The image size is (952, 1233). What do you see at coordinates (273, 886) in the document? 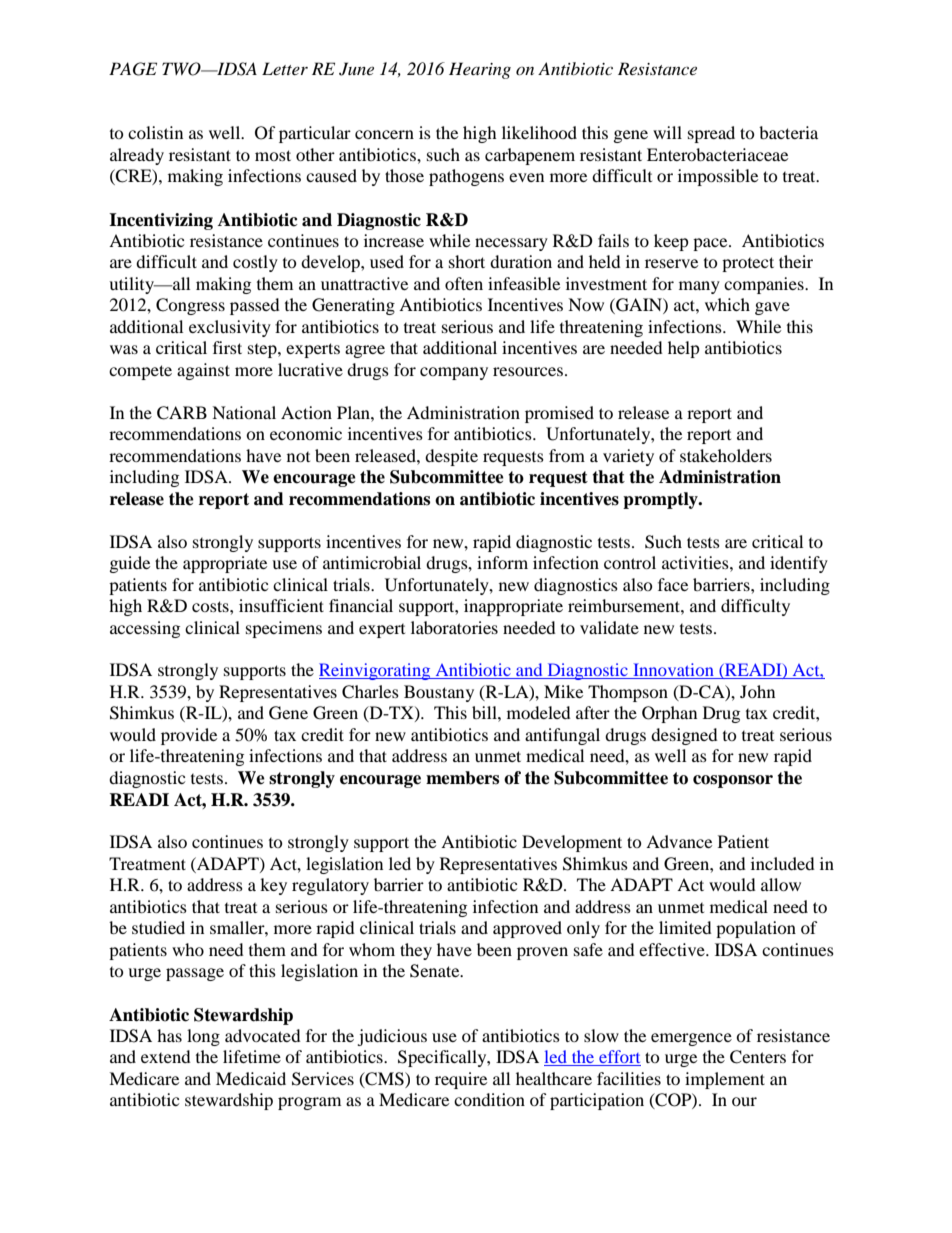
I see `key` at bounding box center [273, 886].
